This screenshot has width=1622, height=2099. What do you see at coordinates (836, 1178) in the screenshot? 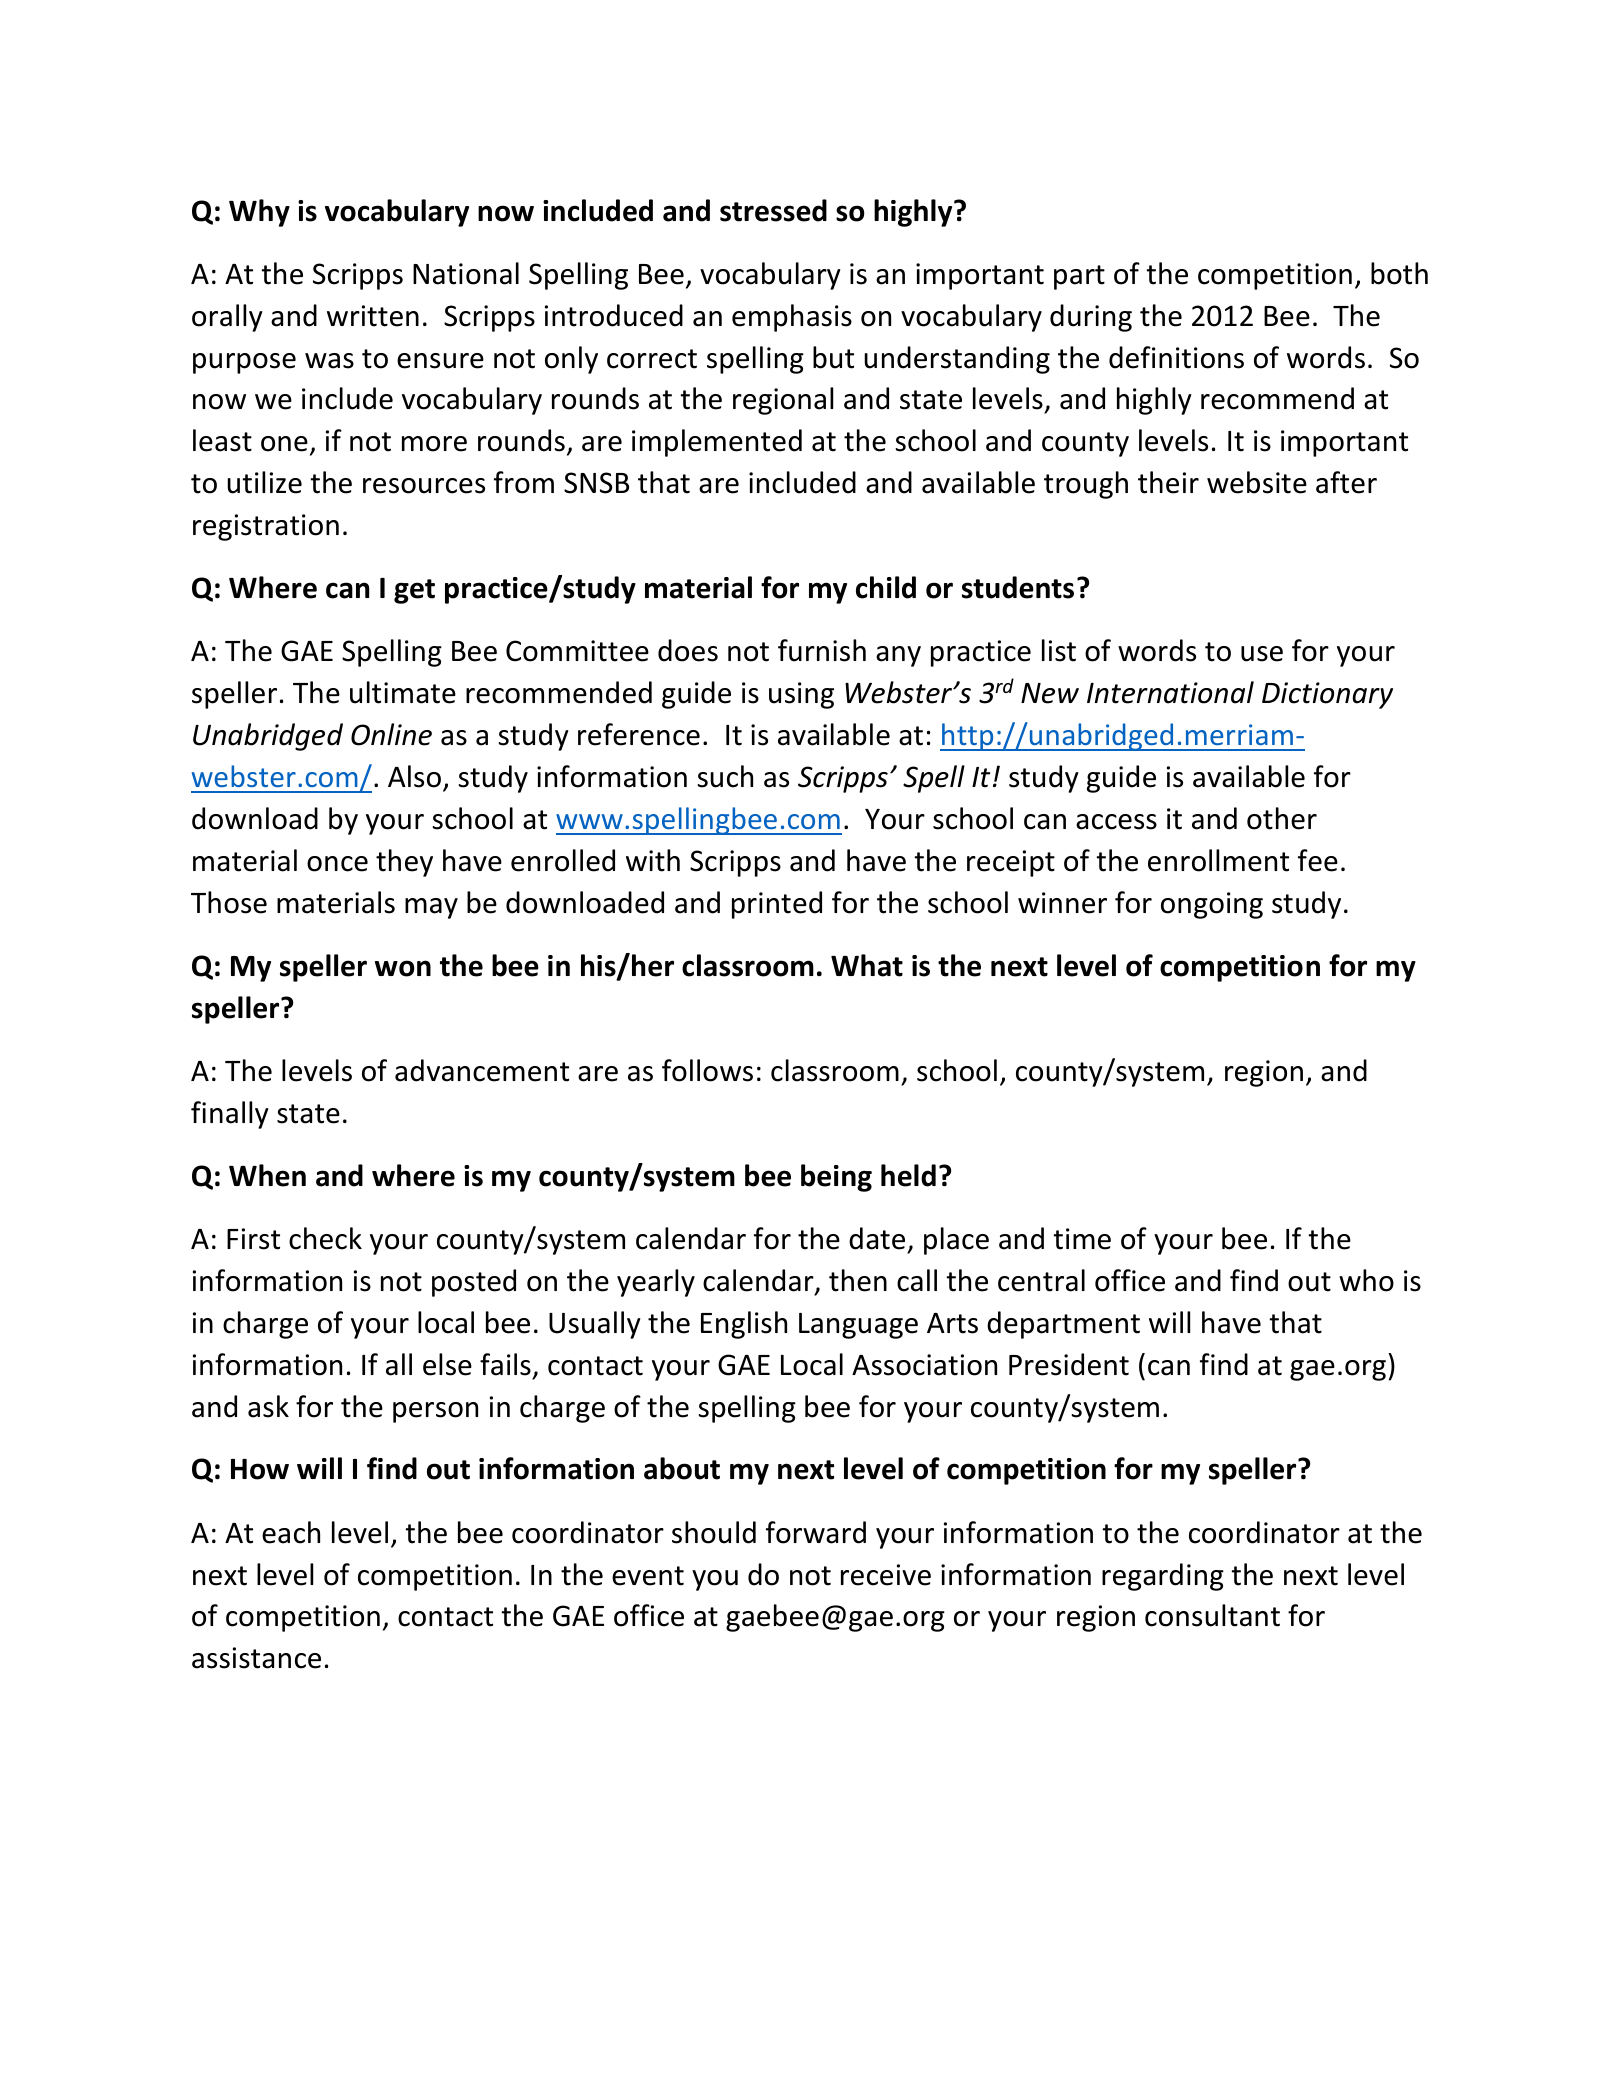
I see `being` at bounding box center [836, 1178].
